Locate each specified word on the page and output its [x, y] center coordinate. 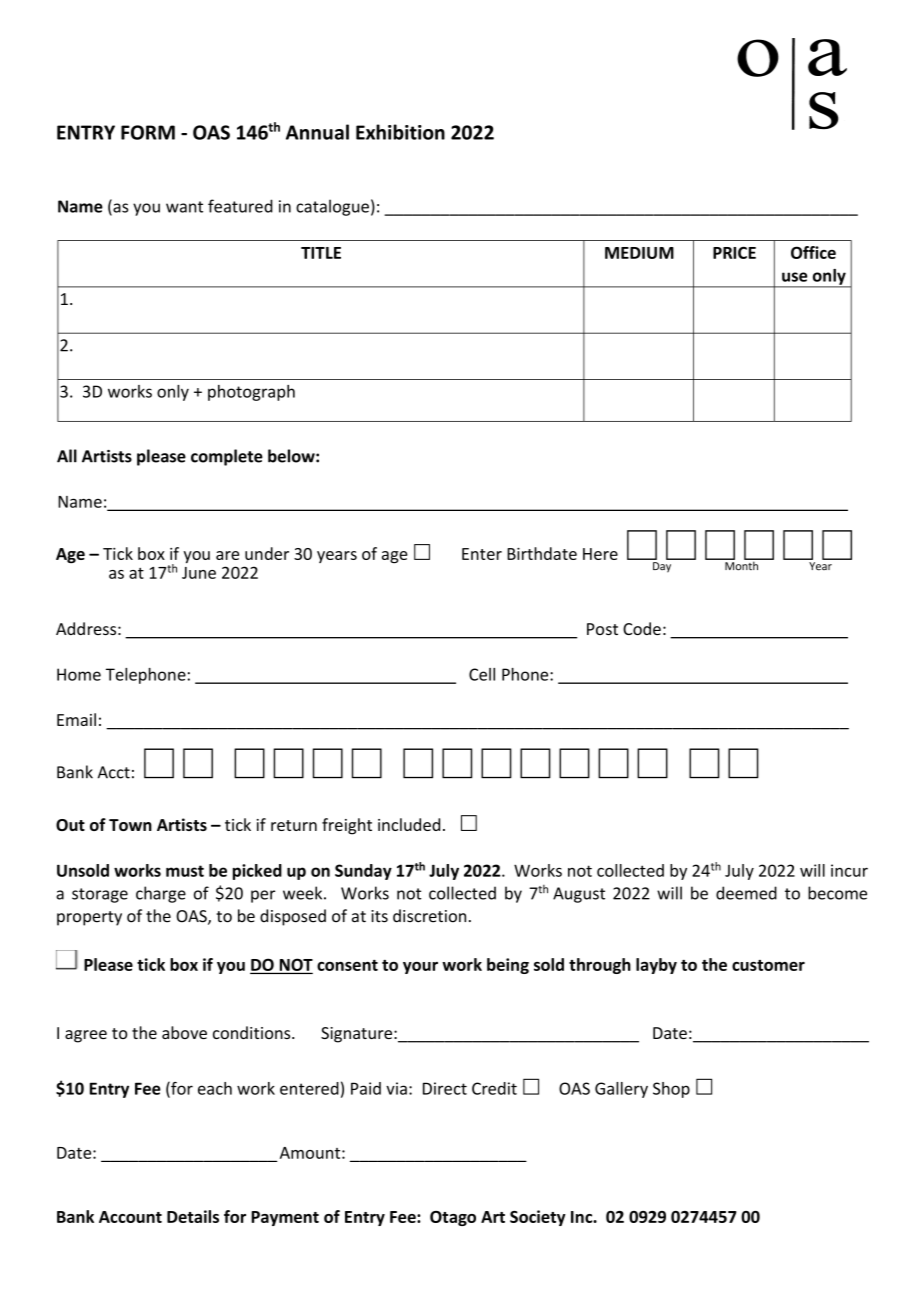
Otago [453, 1218]
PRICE [734, 252]
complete [227, 457]
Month [741, 565]
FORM [148, 132]
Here [600, 554]
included [409, 824]
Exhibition [400, 132]
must [185, 871]
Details [193, 1216]
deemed [746, 893]
